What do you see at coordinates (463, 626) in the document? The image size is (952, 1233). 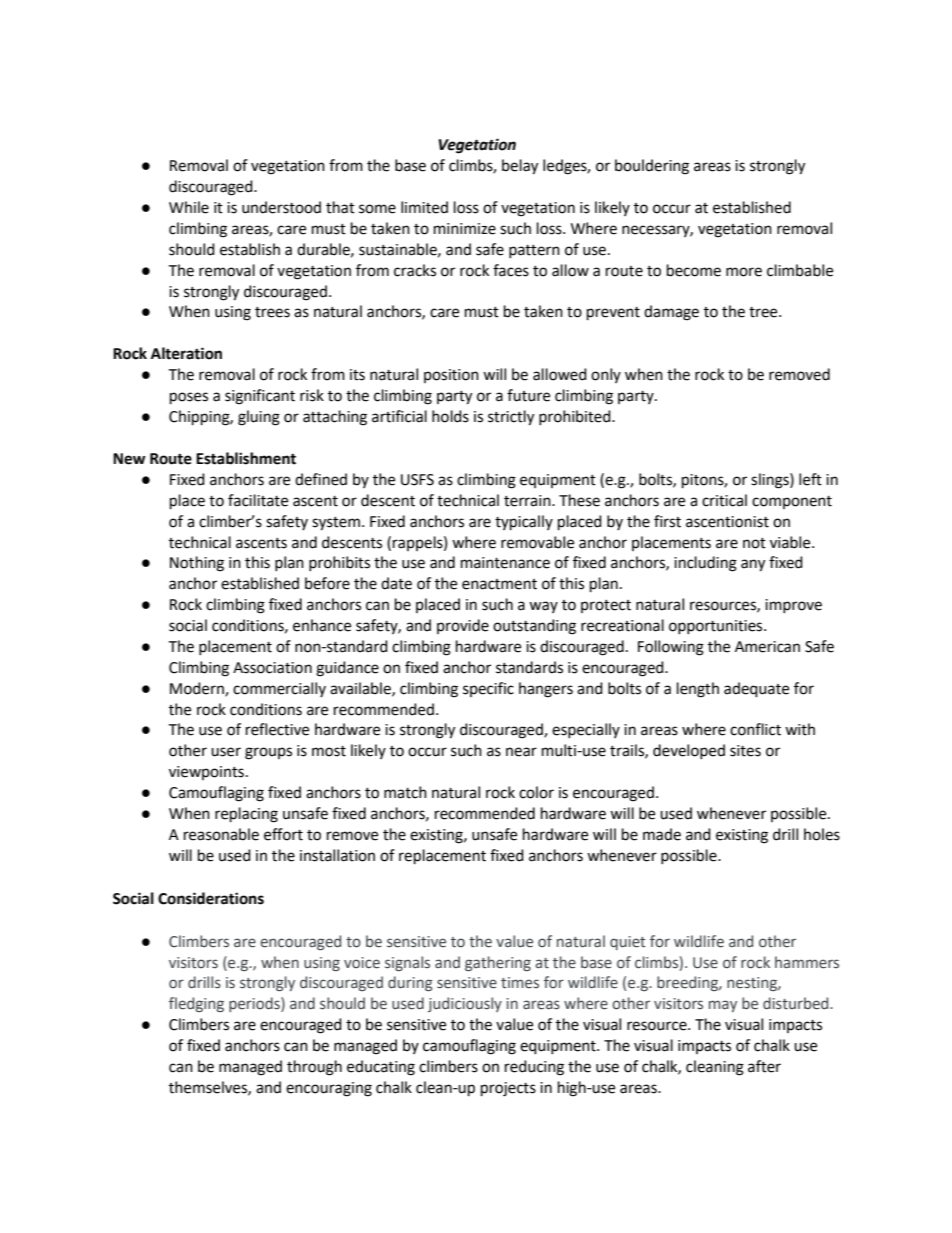 I see `provide` at bounding box center [463, 626].
